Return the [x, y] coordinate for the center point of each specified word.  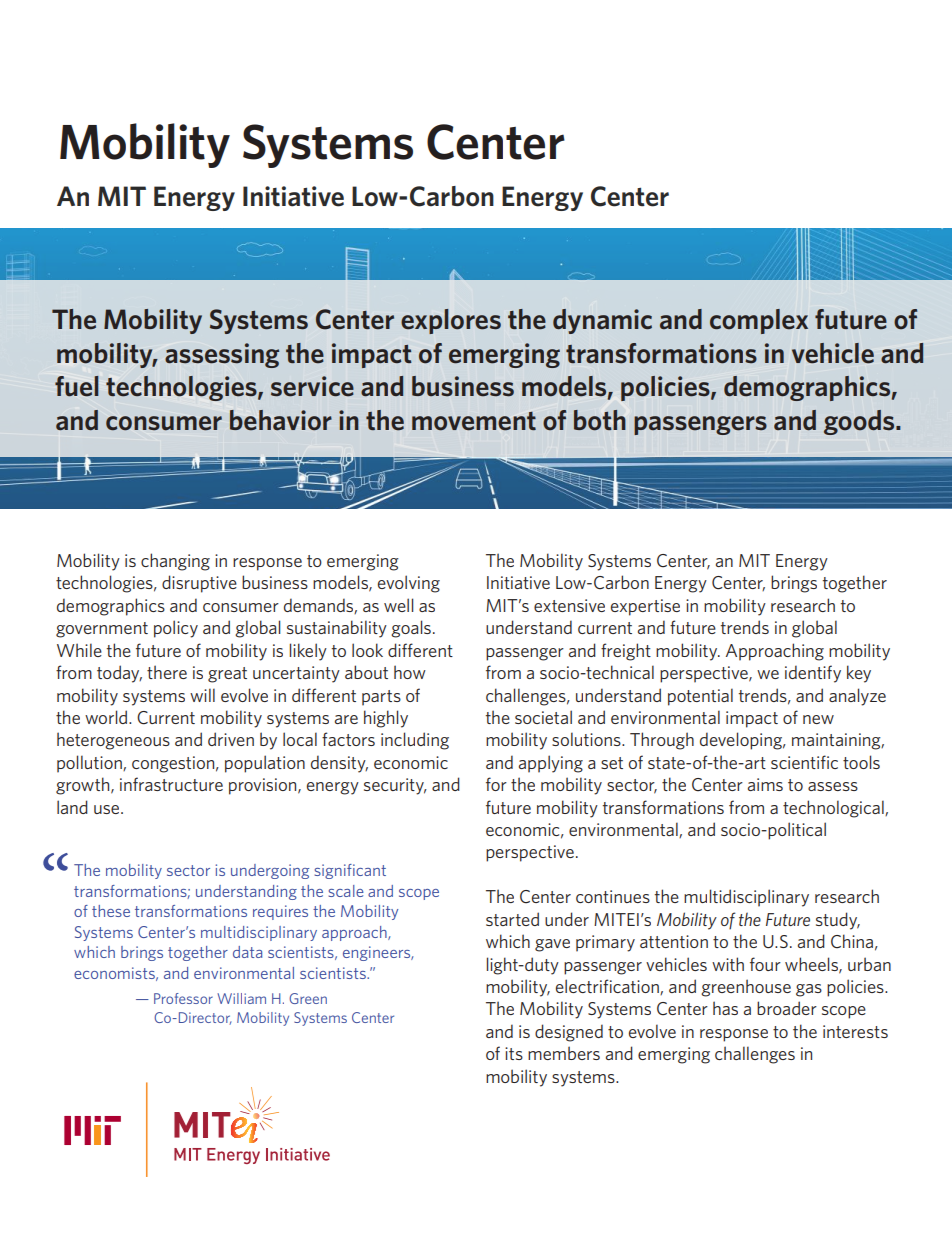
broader [787, 1008]
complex [759, 321]
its [514, 1053]
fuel [77, 386]
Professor [183, 998]
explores [451, 321]
